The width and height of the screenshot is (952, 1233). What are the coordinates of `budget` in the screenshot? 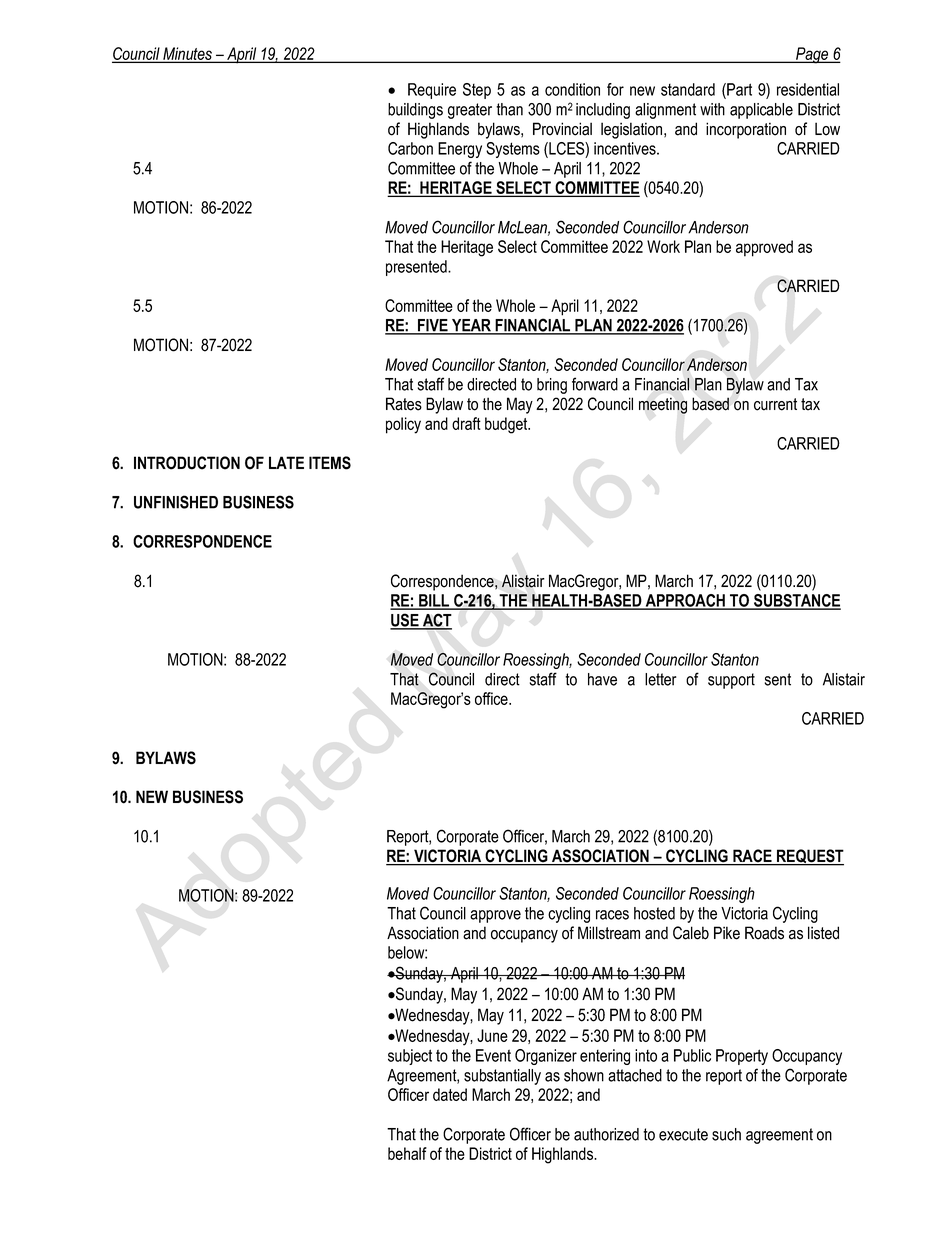 It's located at (507, 425).
